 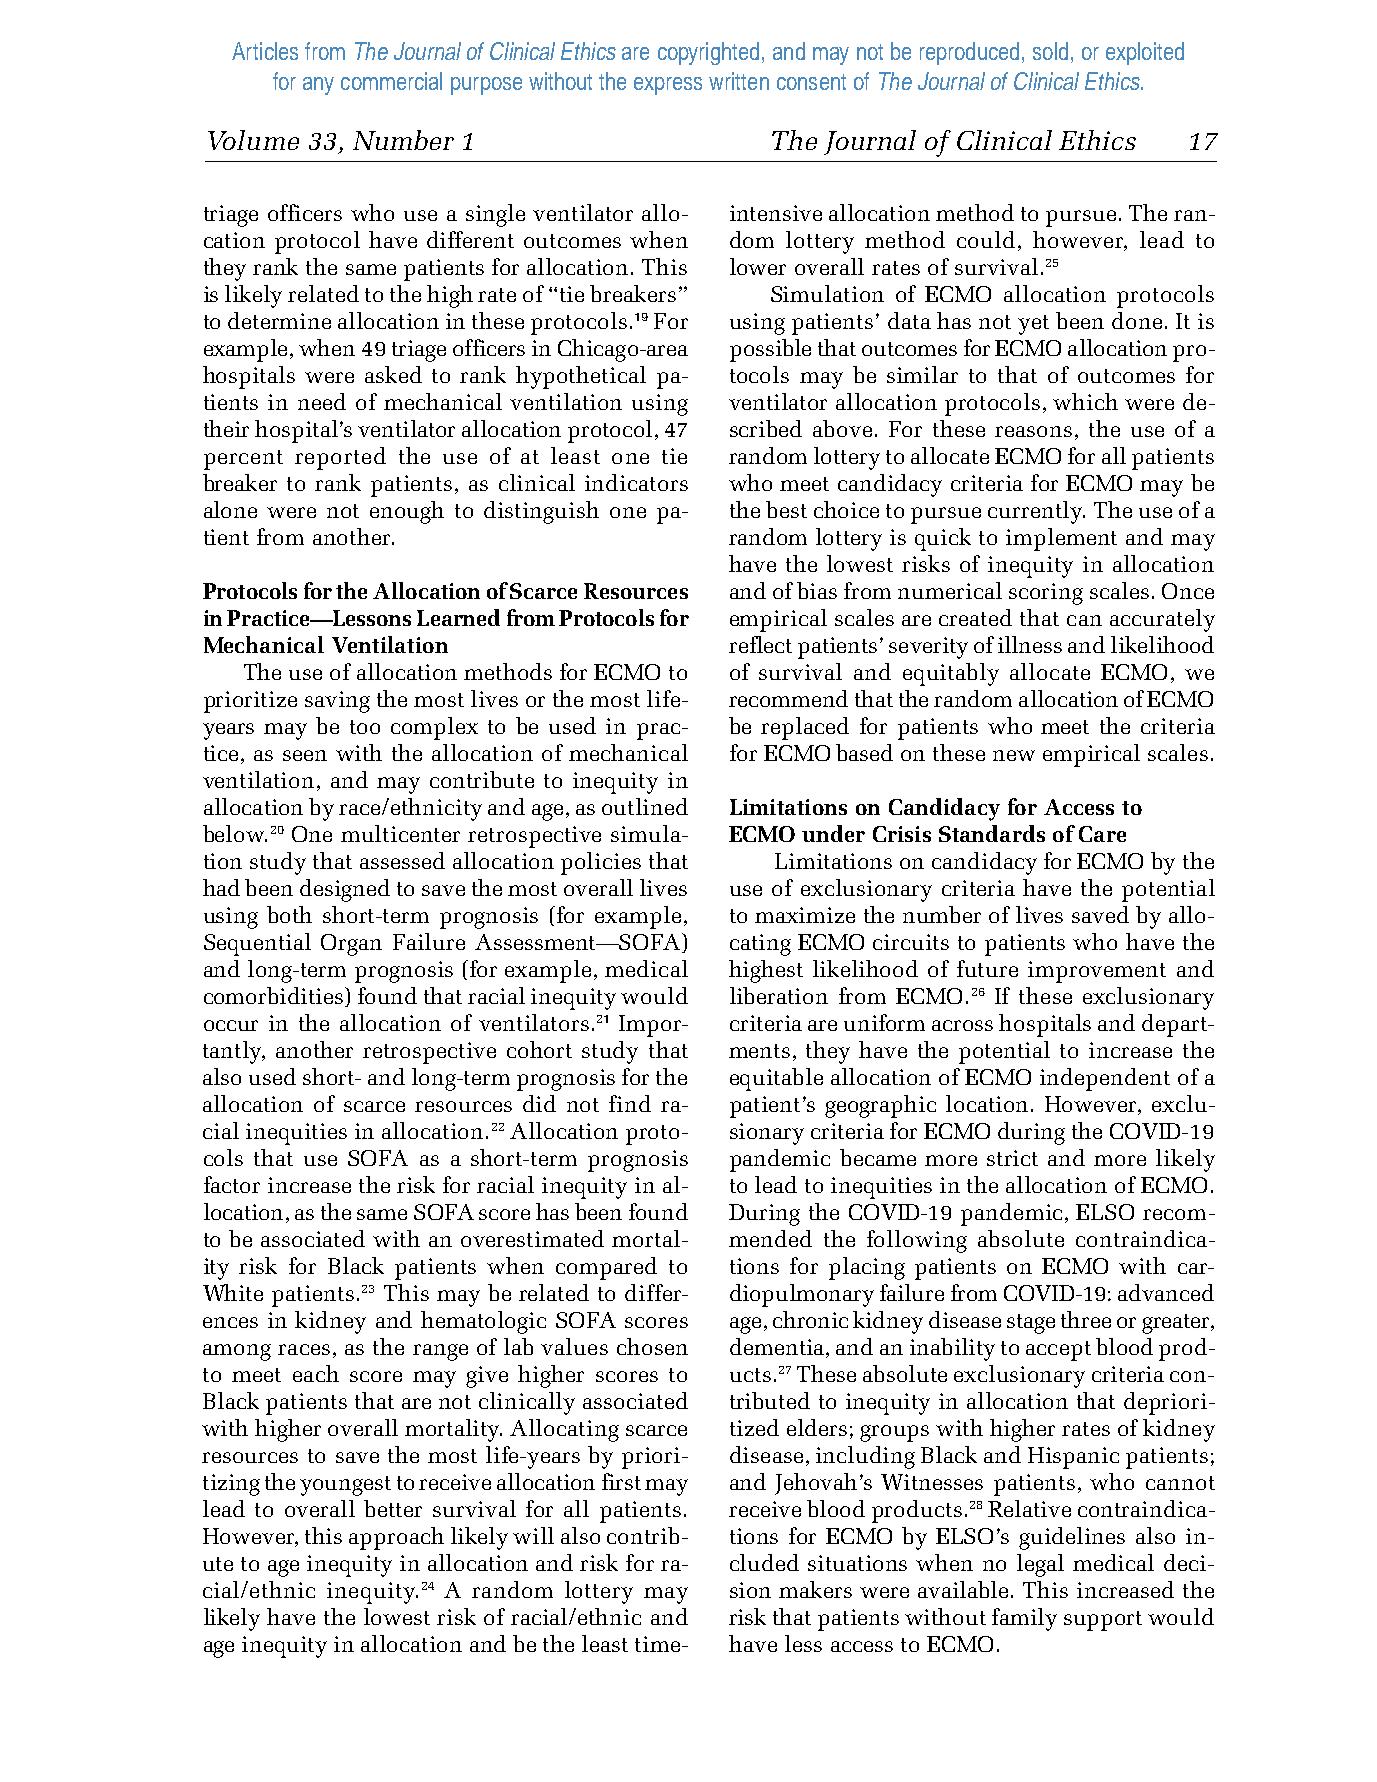 What do you see at coordinates (345, 890) in the screenshot?
I see `designed` at bounding box center [345, 890].
